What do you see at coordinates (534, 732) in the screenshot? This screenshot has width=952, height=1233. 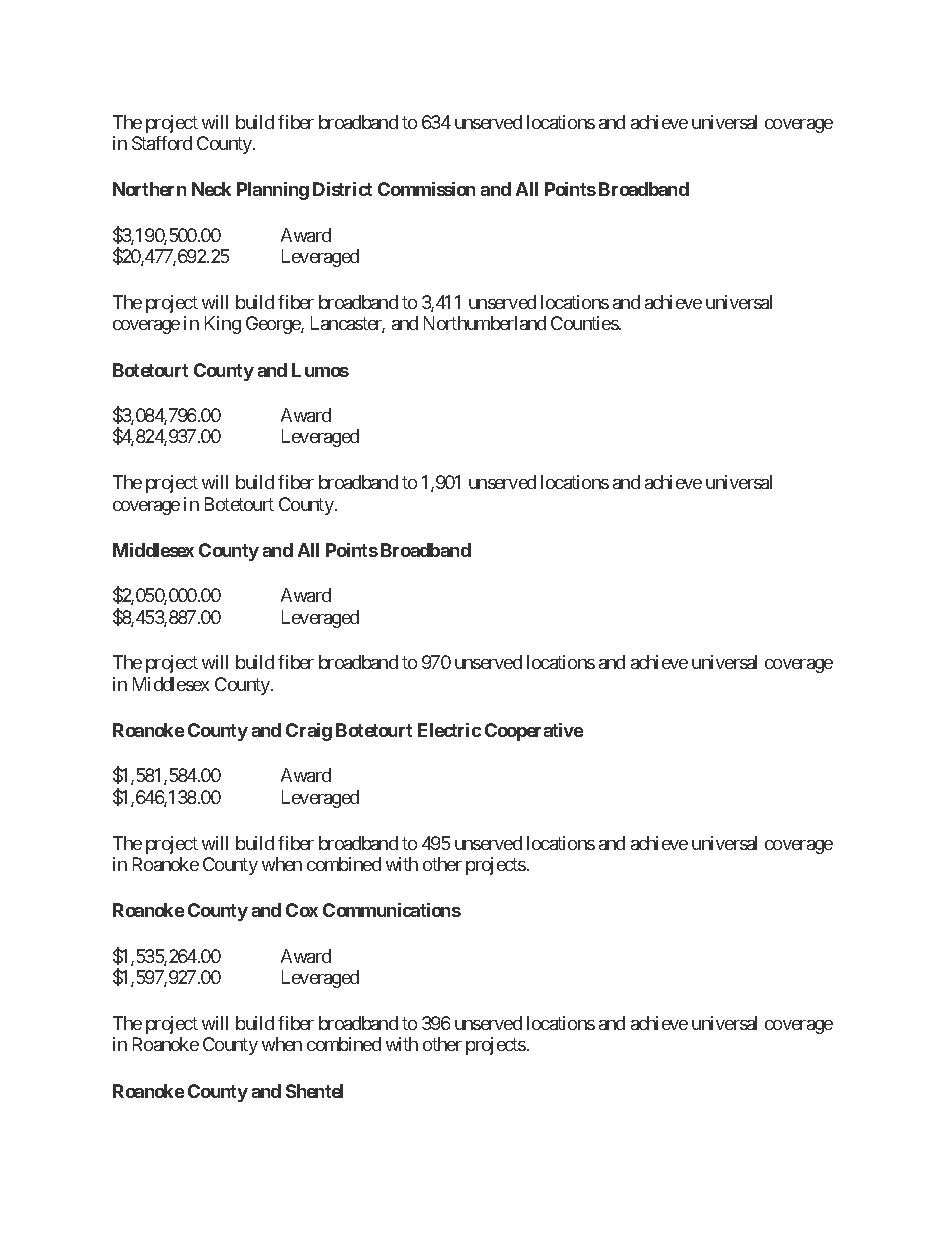 I see `Cooperative` at bounding box center [534, 732].
